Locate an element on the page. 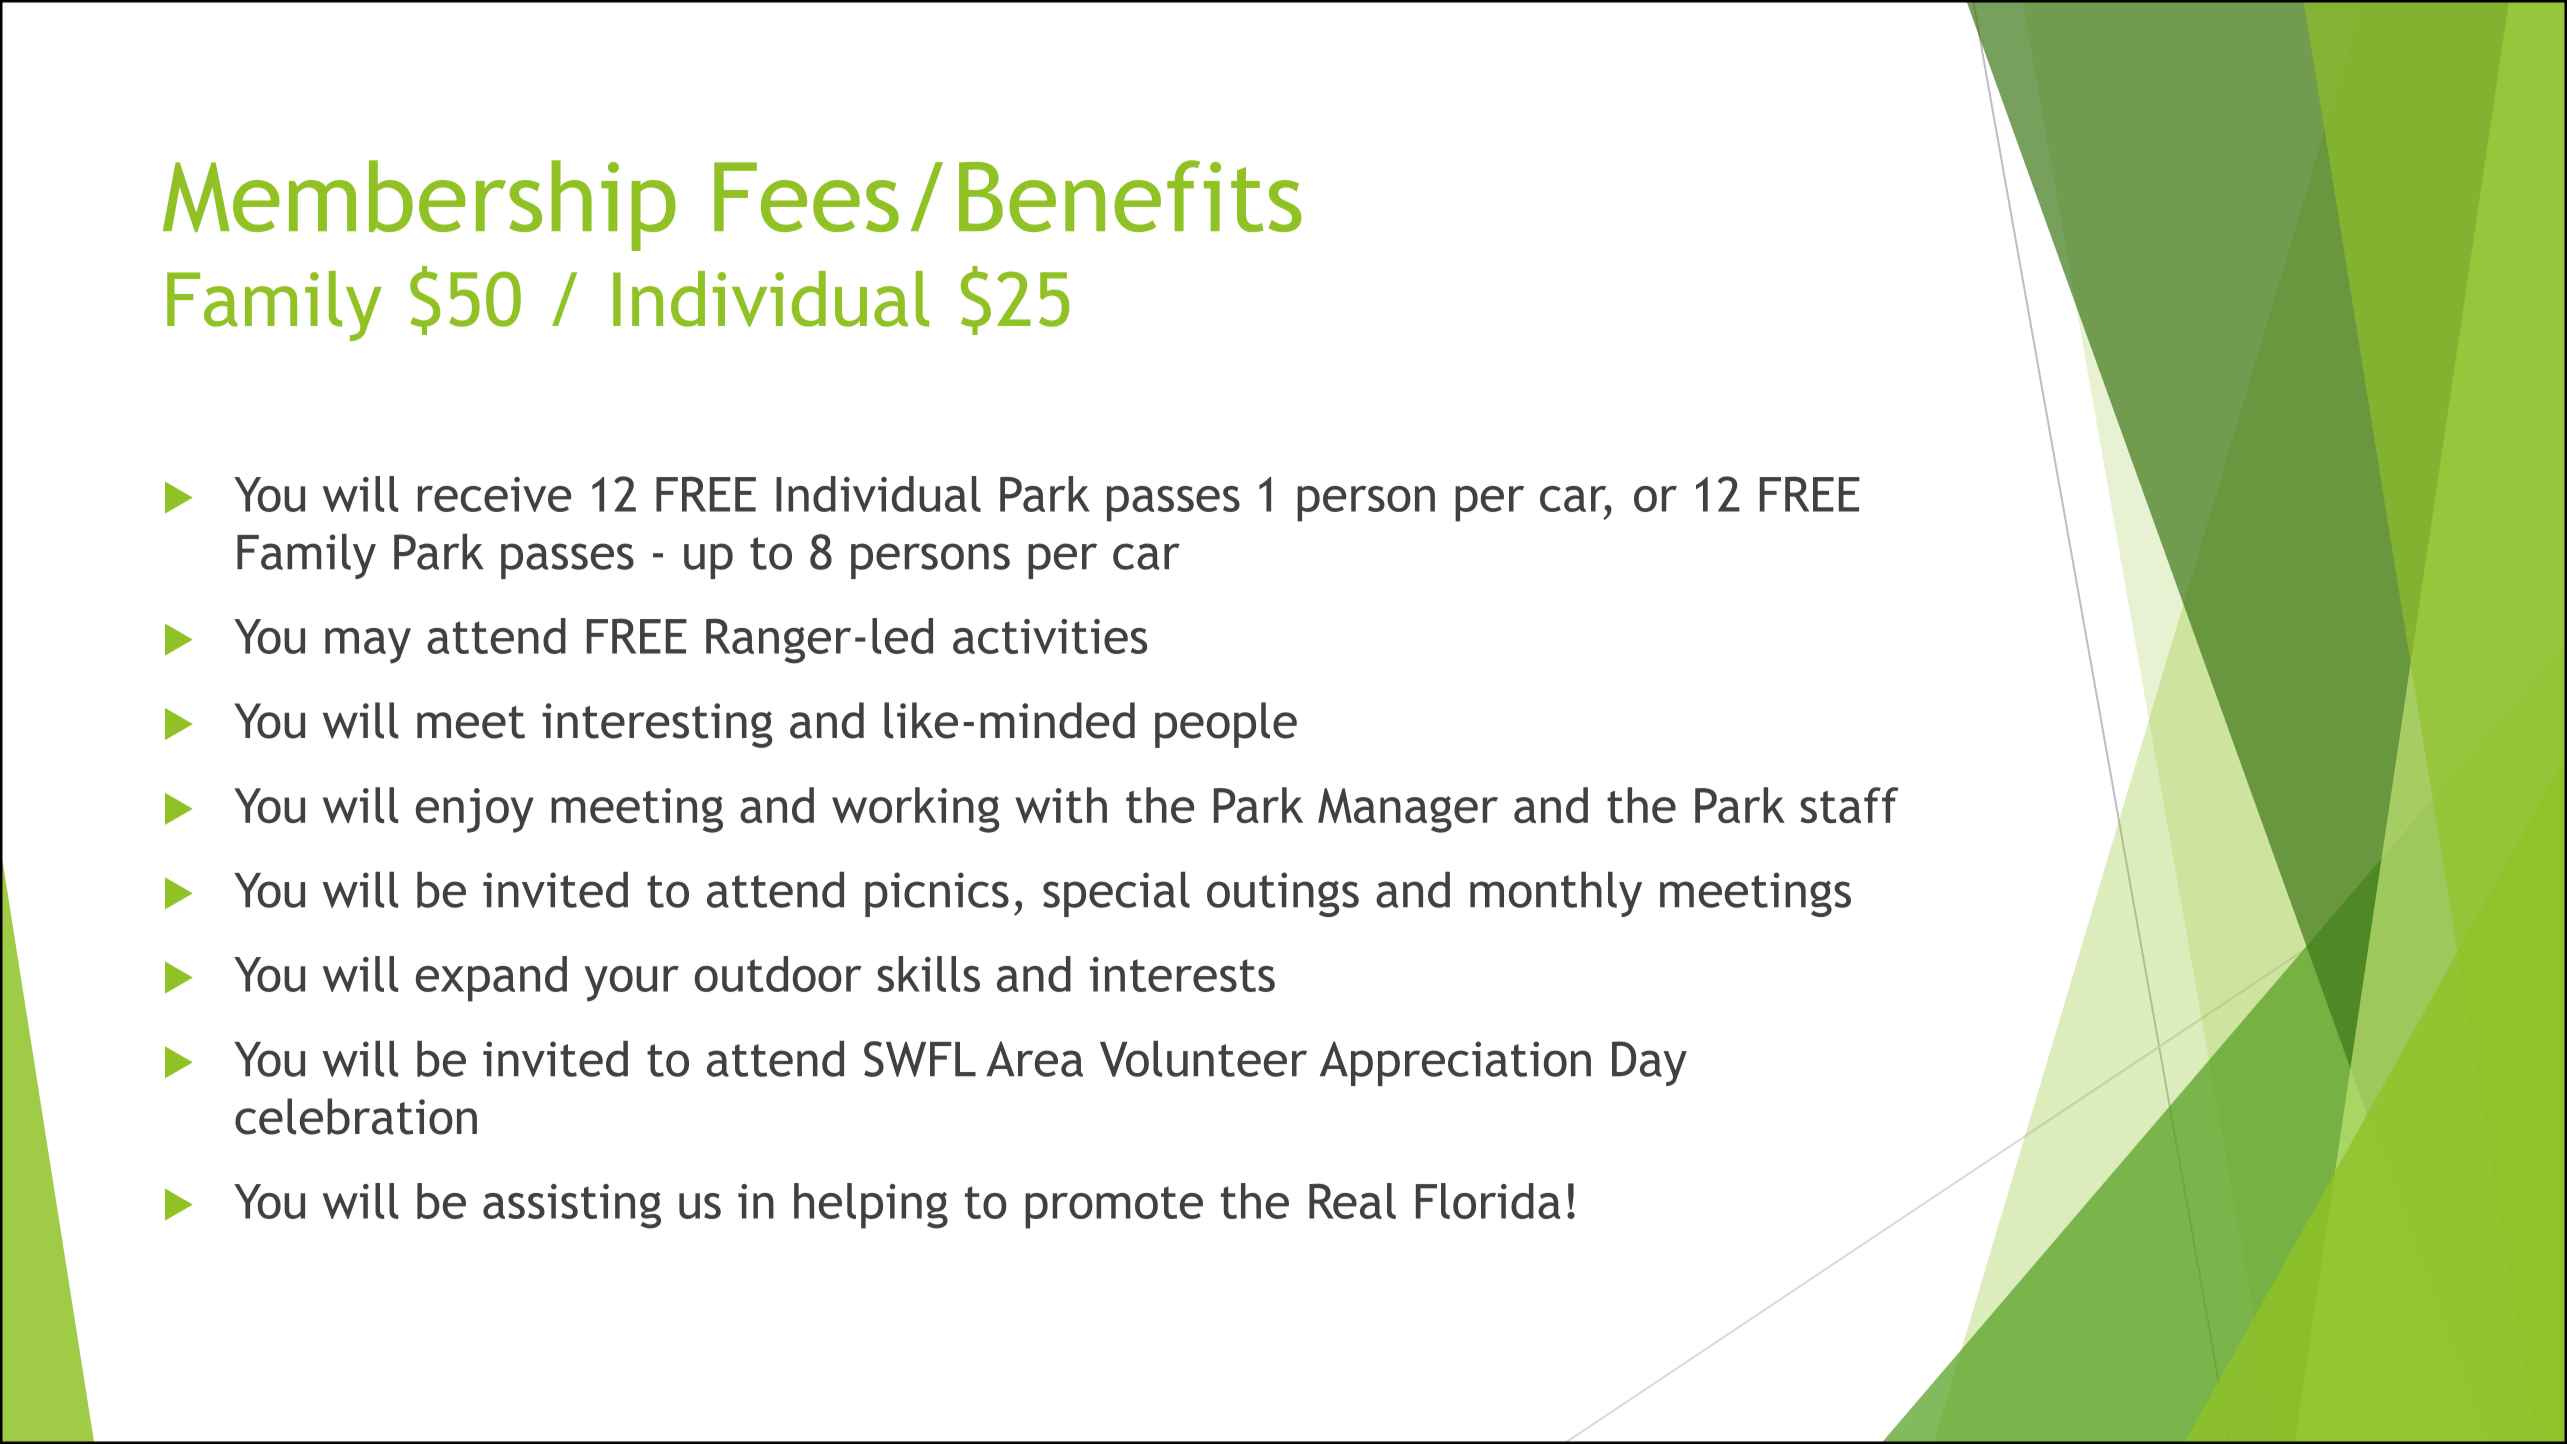 The image size is (2567, 1444). interests is located at coordinates (1182, 974).
